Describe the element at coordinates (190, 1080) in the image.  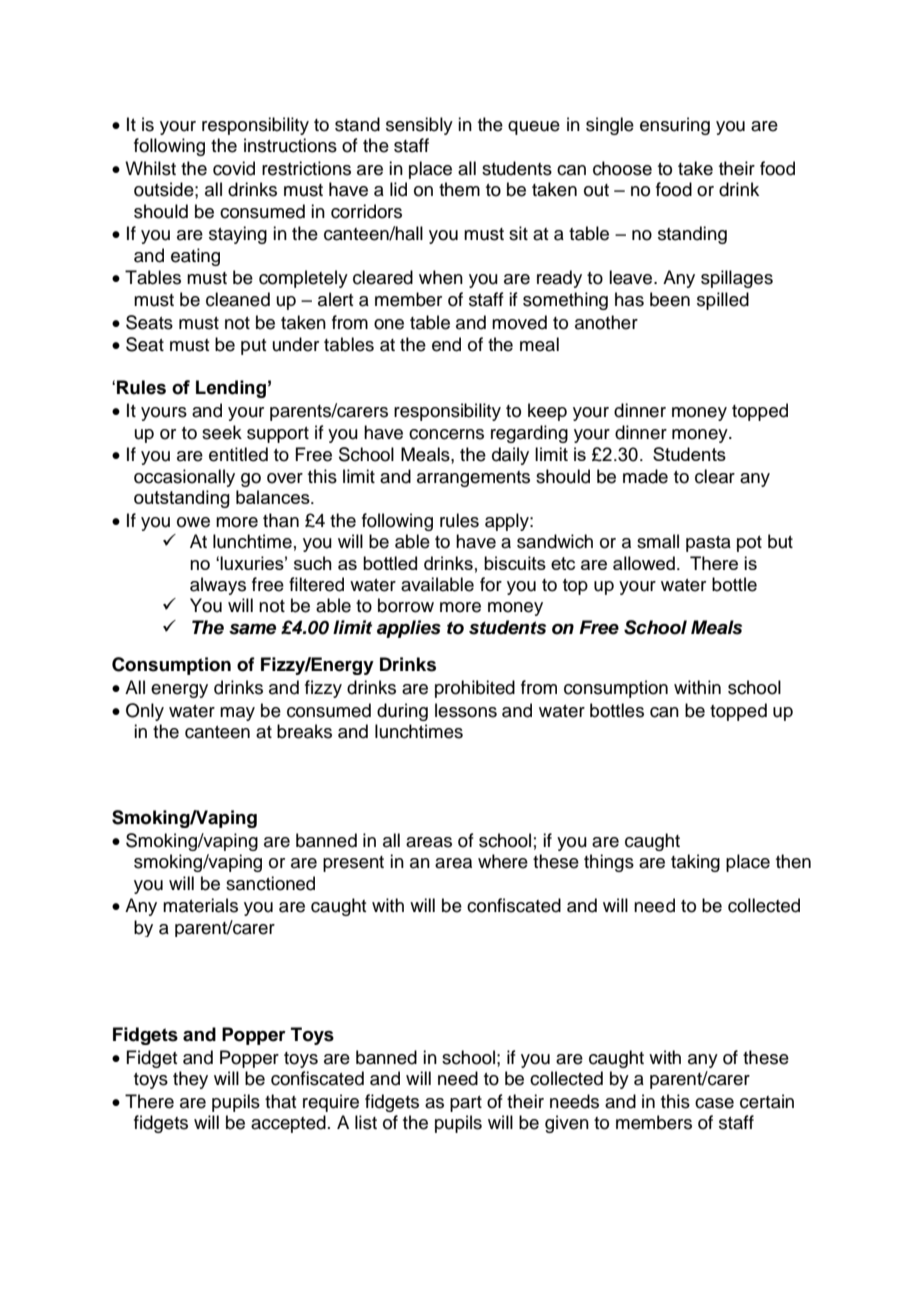
I see `they` at that location.
